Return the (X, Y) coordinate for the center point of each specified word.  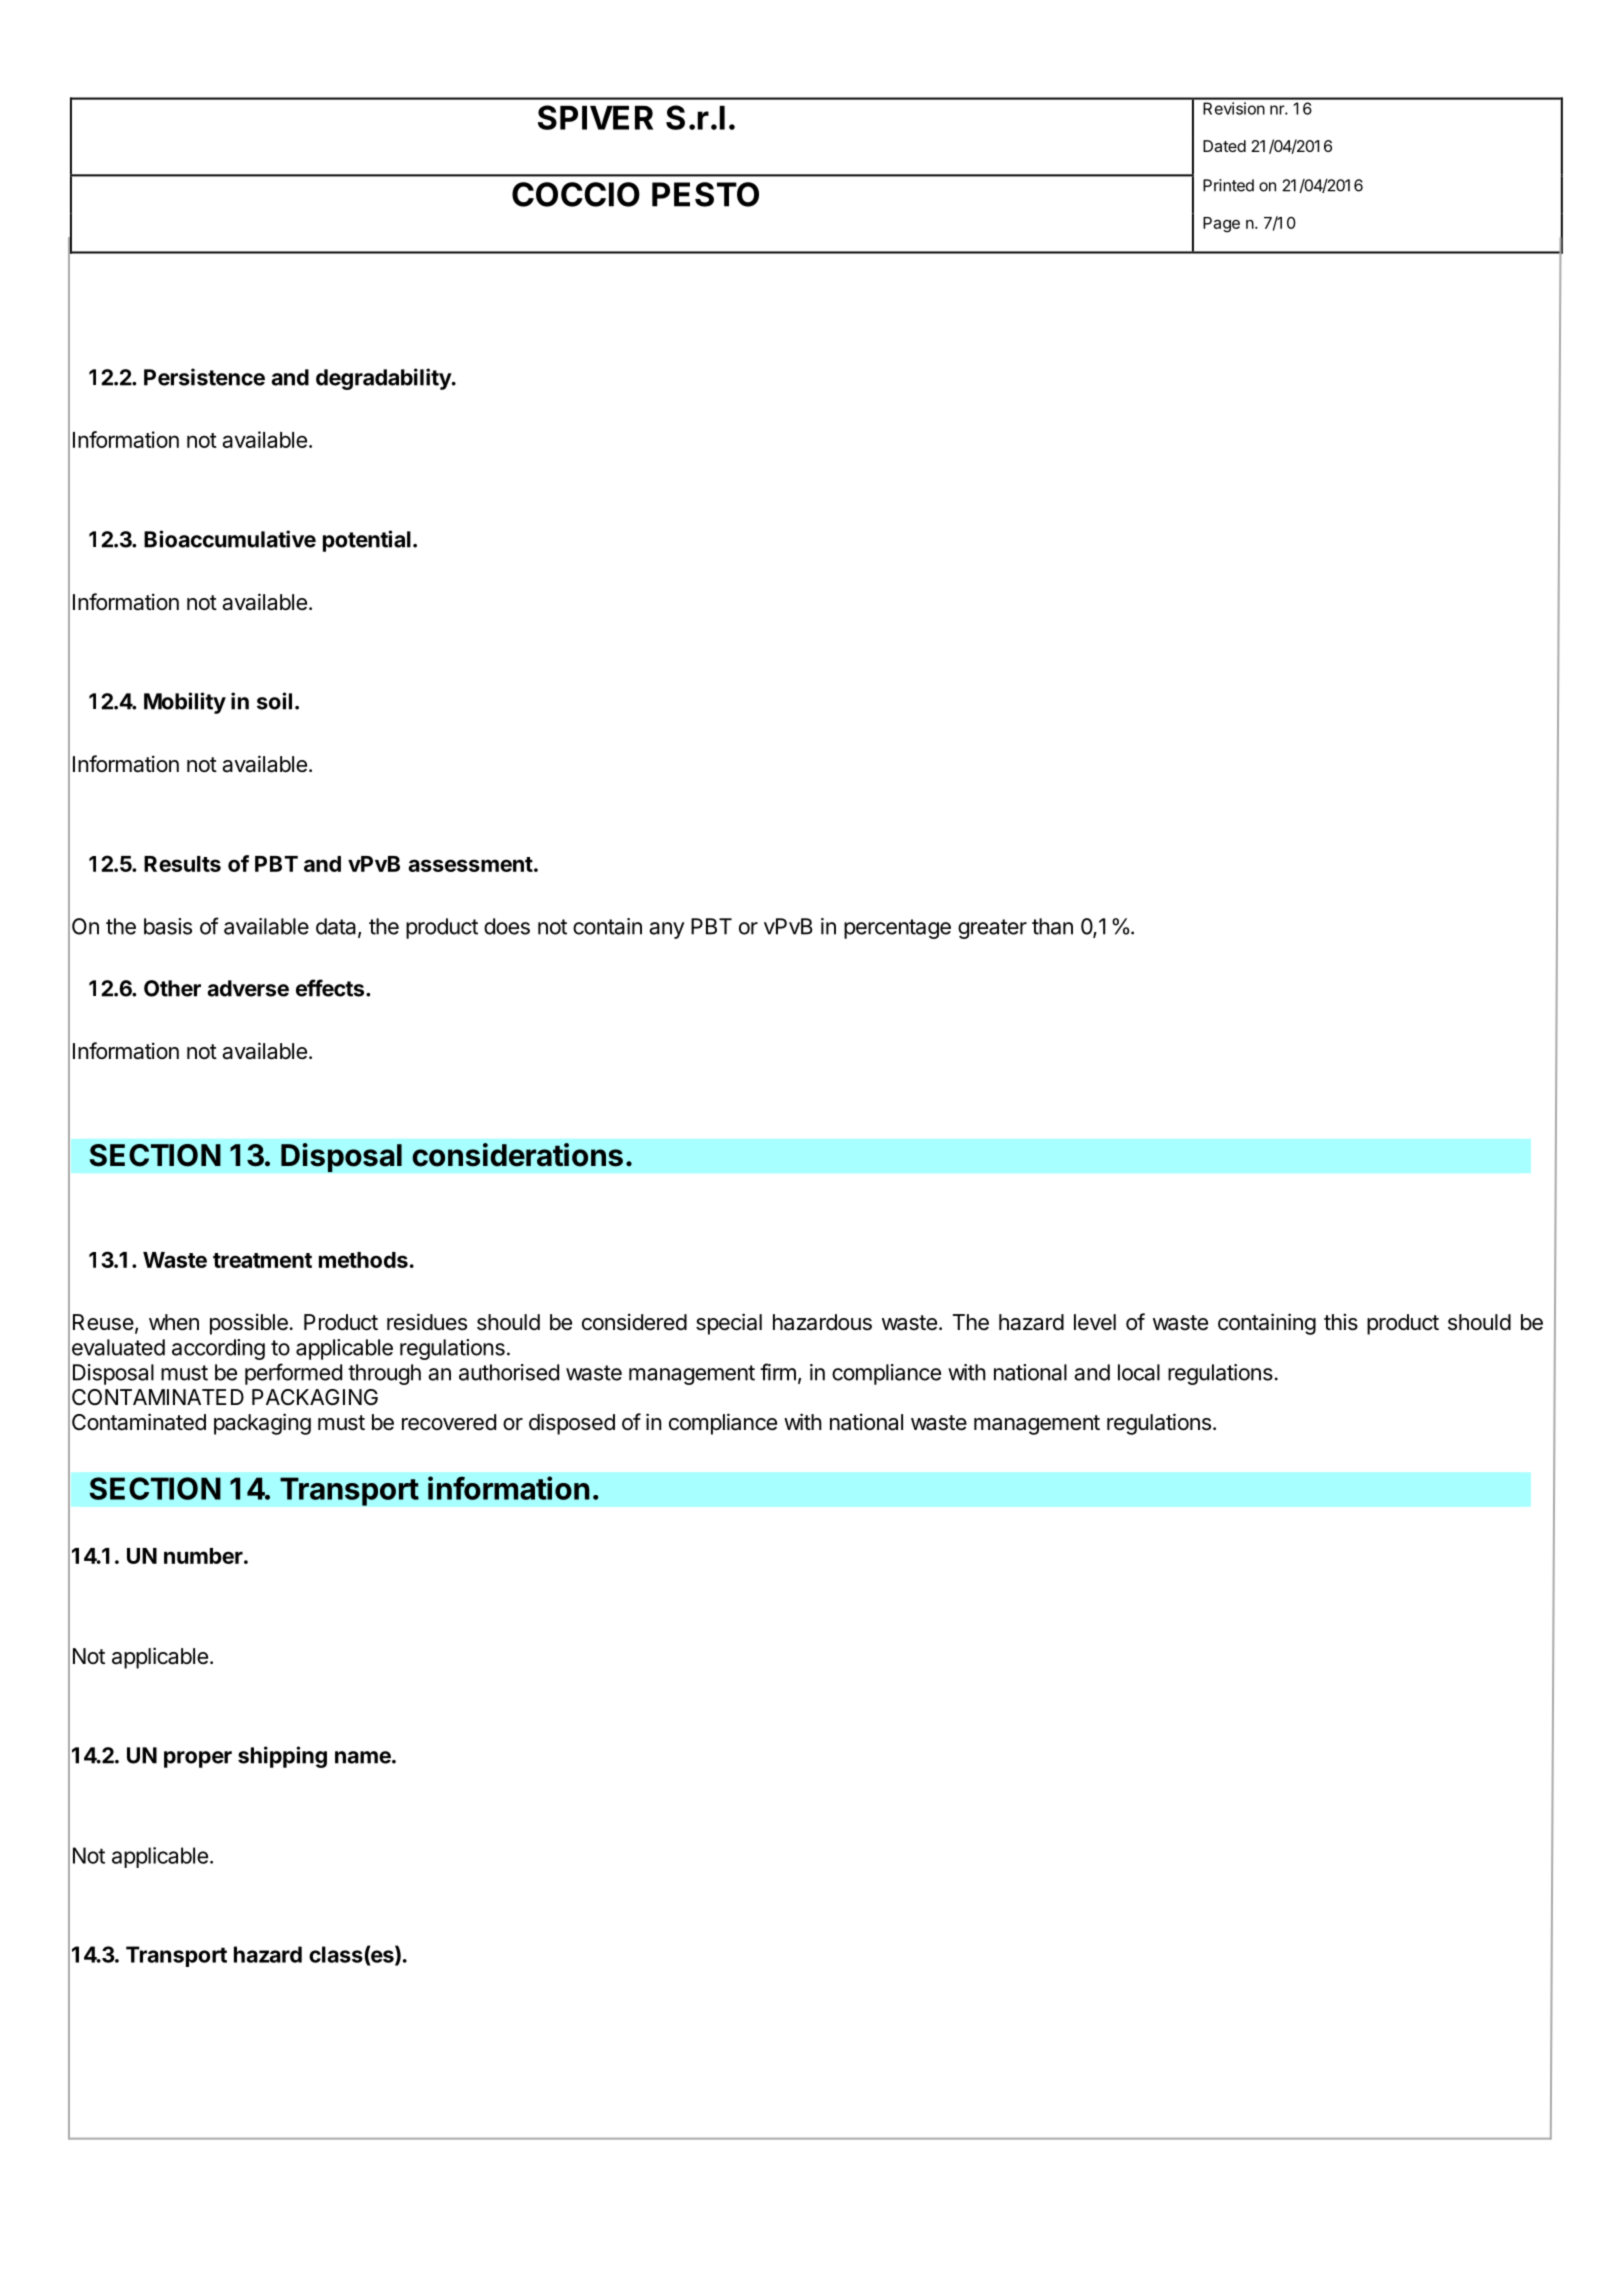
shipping (282, 1757)
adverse (248, 988)
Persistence (204, 377)
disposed (572, 1424)
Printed (1228, 185)
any (667, 930)
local (1139, 1372)
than (1052, 926)
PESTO (705, 194)
